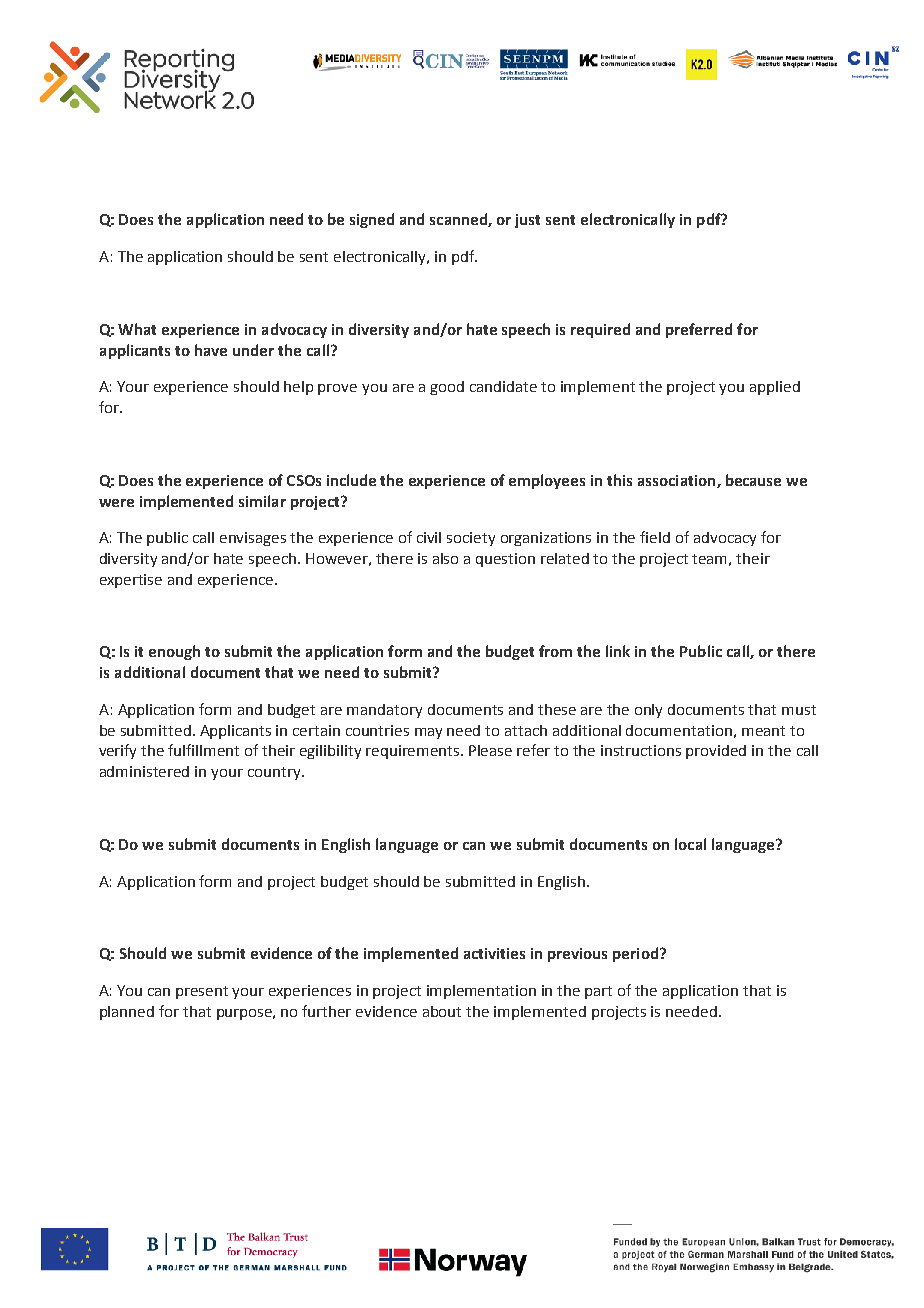 Image resolution: width=924 pixels, height=1308 pixels. I want to click on link, so click(618, 651).
